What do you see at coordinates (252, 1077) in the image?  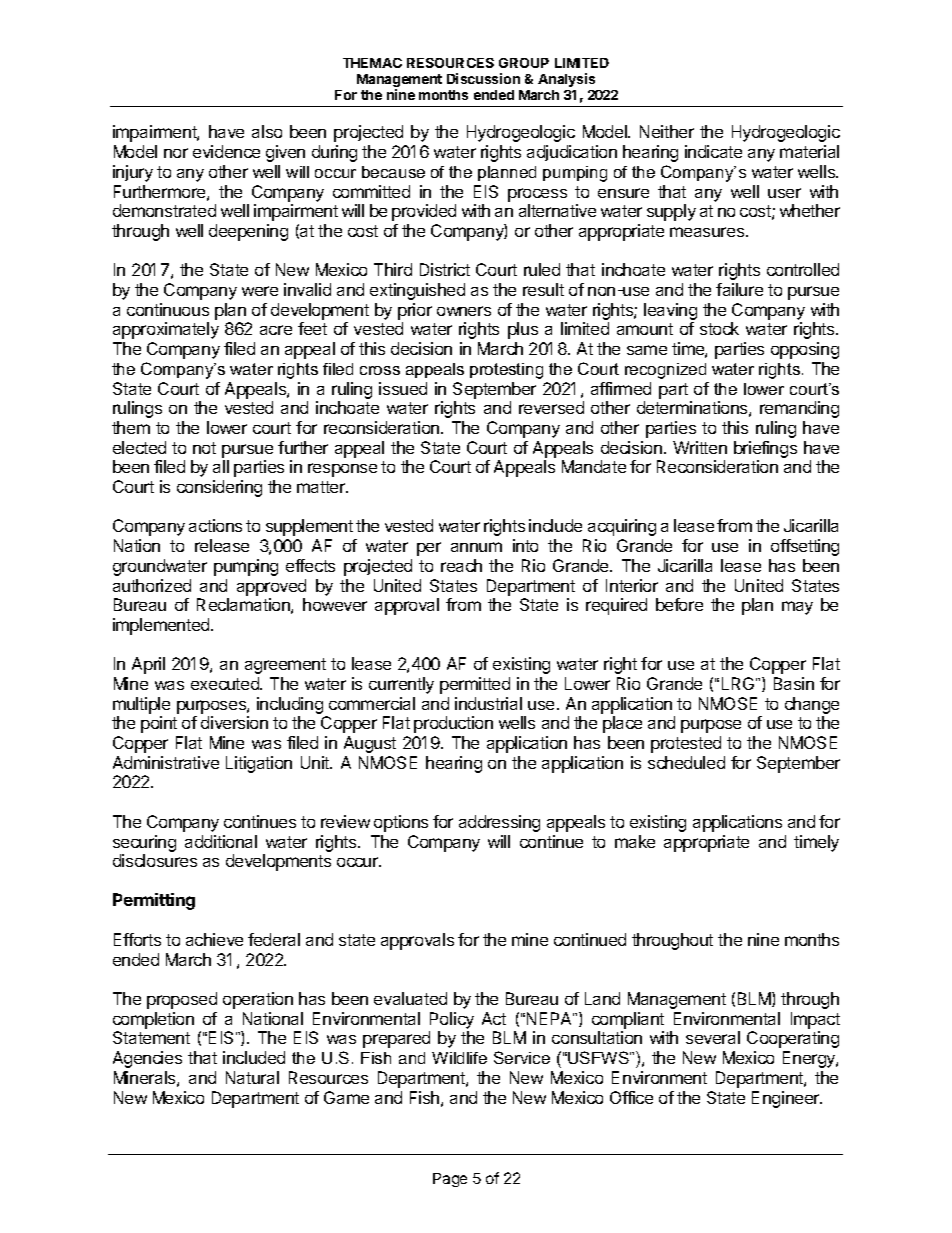 I see `Natural` at bounding box center [252, 1077].
